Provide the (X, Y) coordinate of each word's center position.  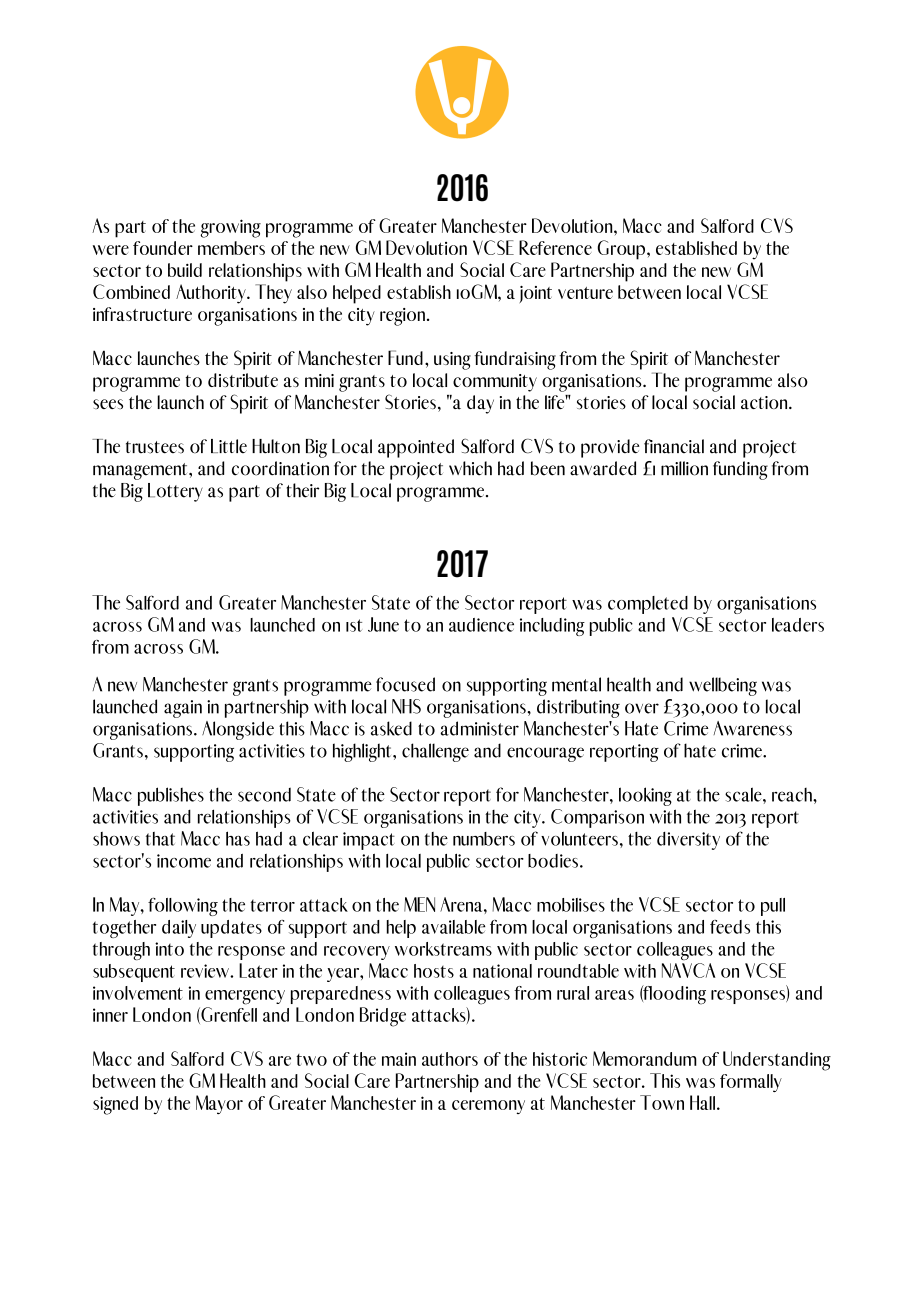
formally (751, 1083)
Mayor (219, 1104)
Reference (555, 247)
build (185, 270)
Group (622, 250)
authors (450, 1059)
